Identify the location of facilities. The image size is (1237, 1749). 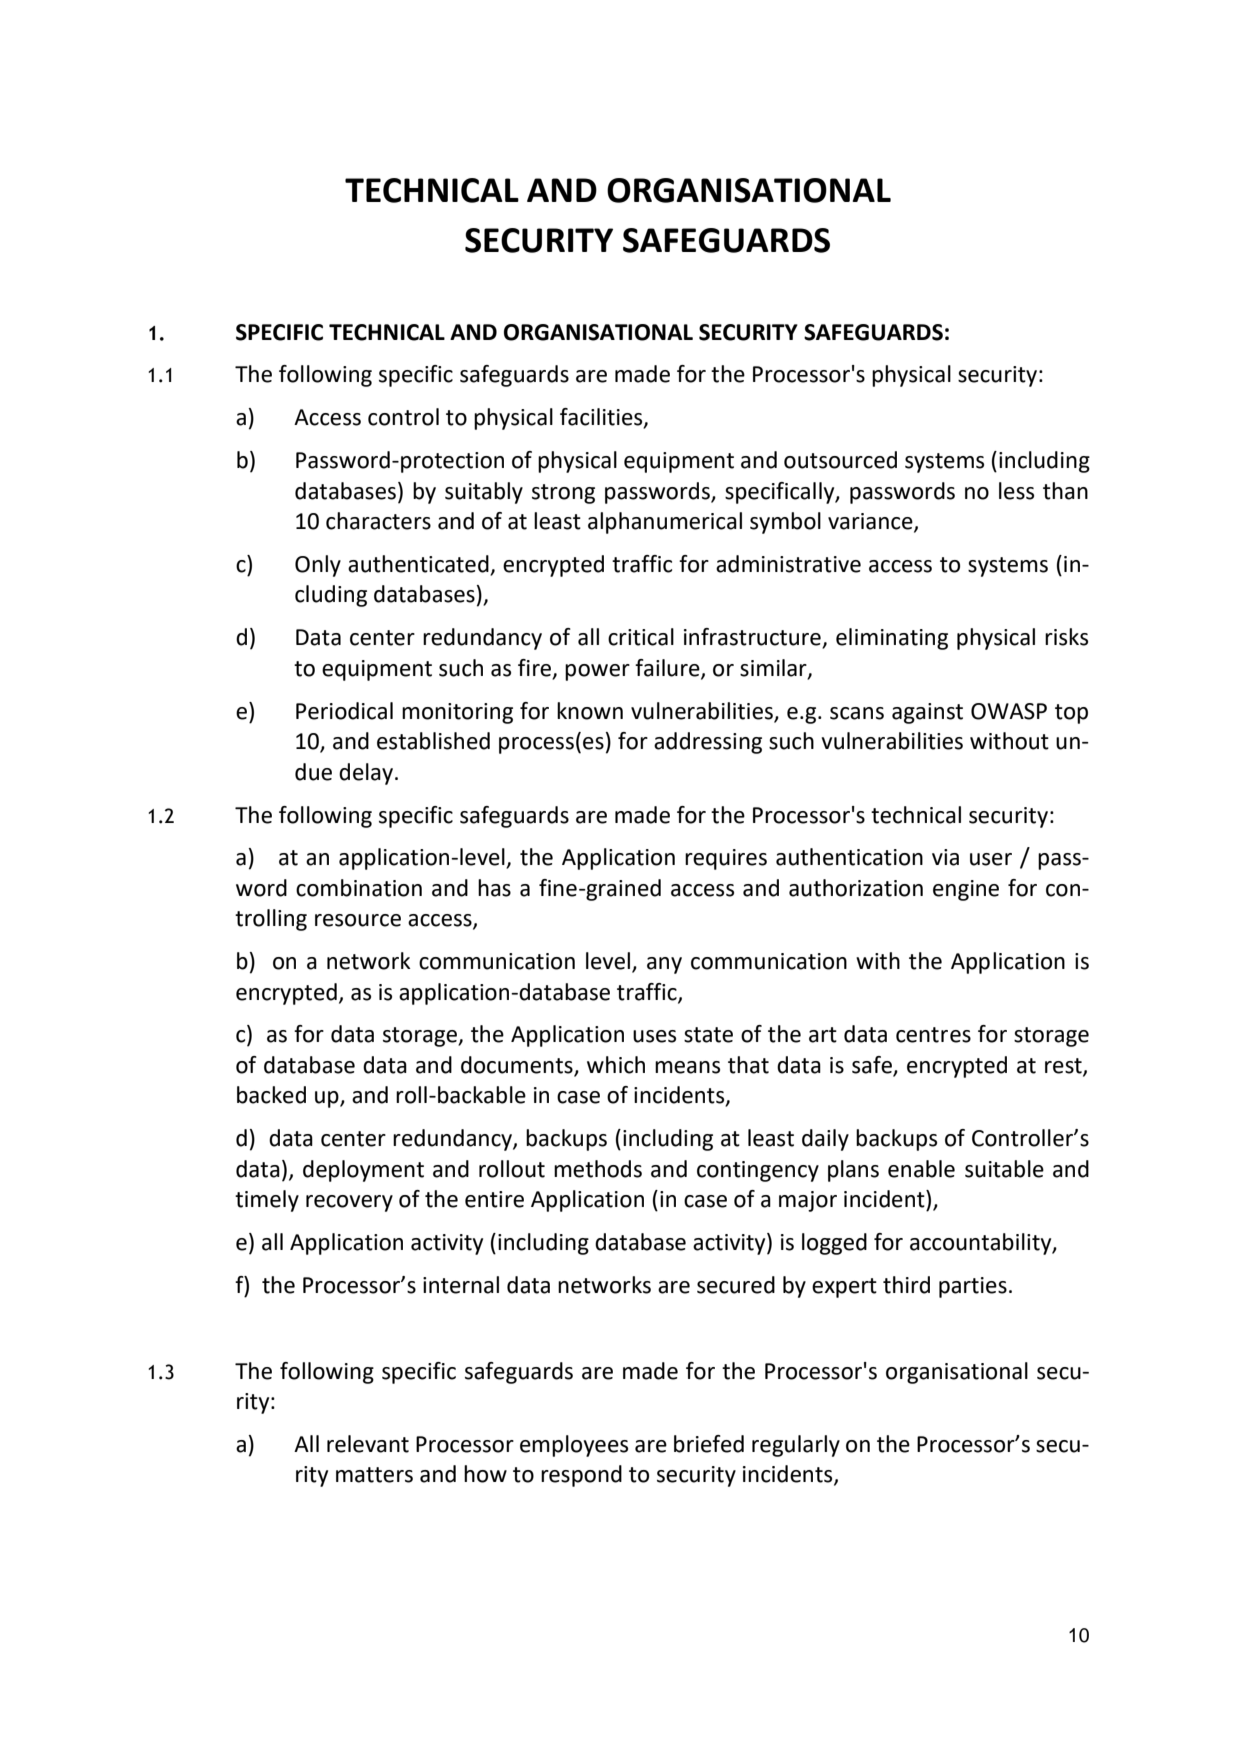
(602, 418).
